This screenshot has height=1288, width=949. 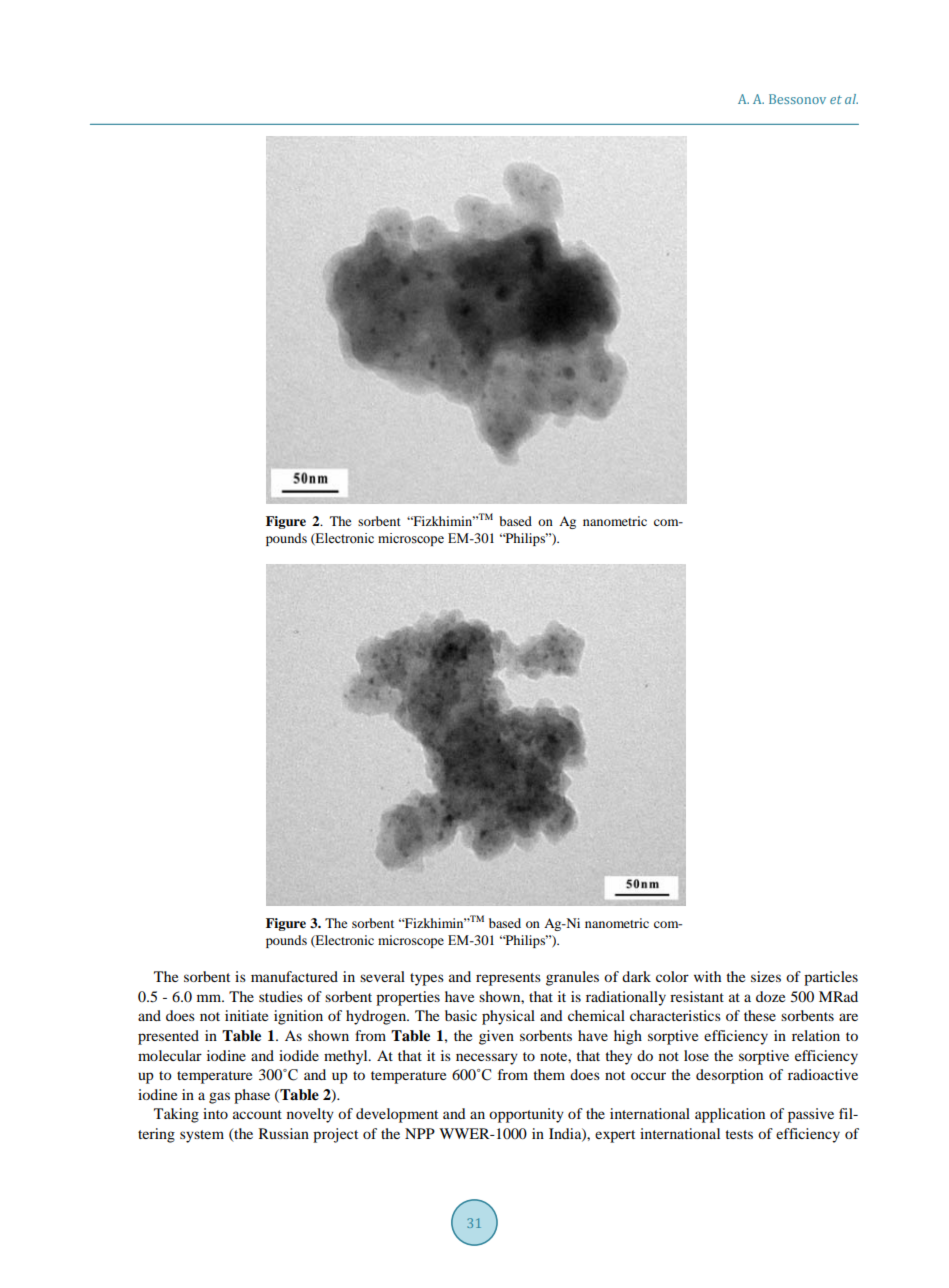 I want to click on these, so click(x=760, y=1015).
